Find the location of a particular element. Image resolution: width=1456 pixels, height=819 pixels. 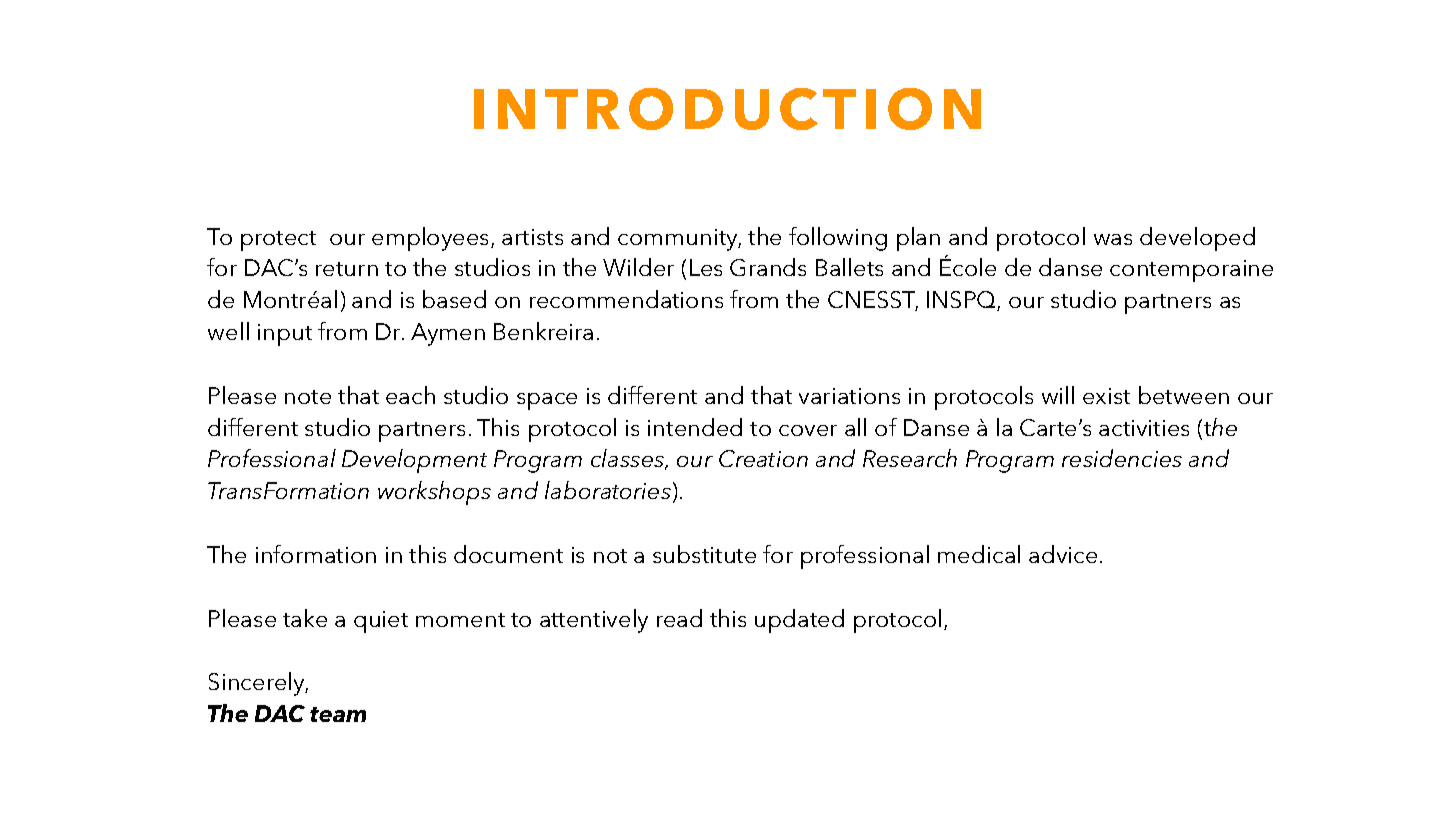

team is located at coordinates (338, 714).
